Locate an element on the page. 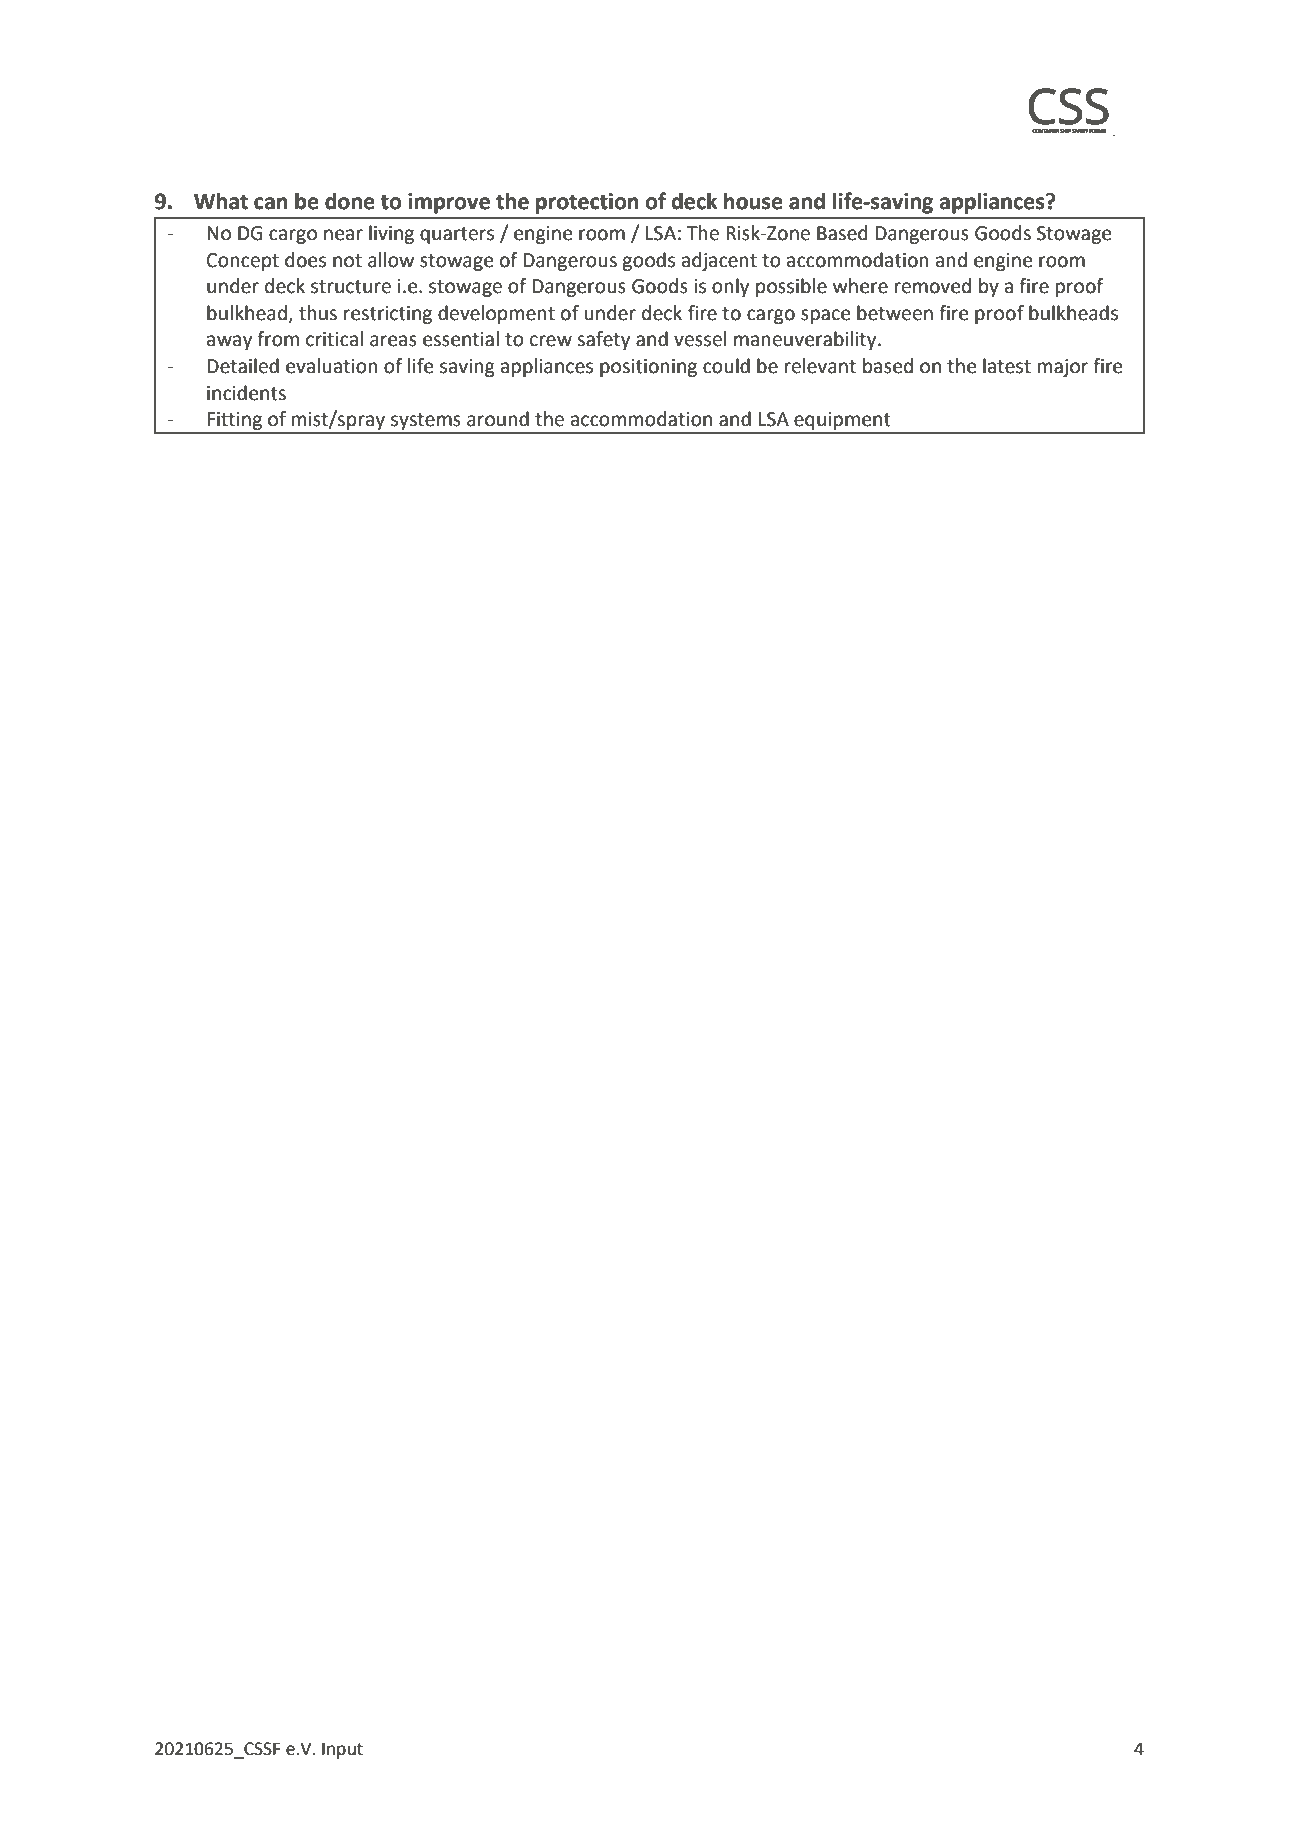 Image resolution: width=1299 pixels, height=1837 pixels. does is located at coordinates (305, 260).
